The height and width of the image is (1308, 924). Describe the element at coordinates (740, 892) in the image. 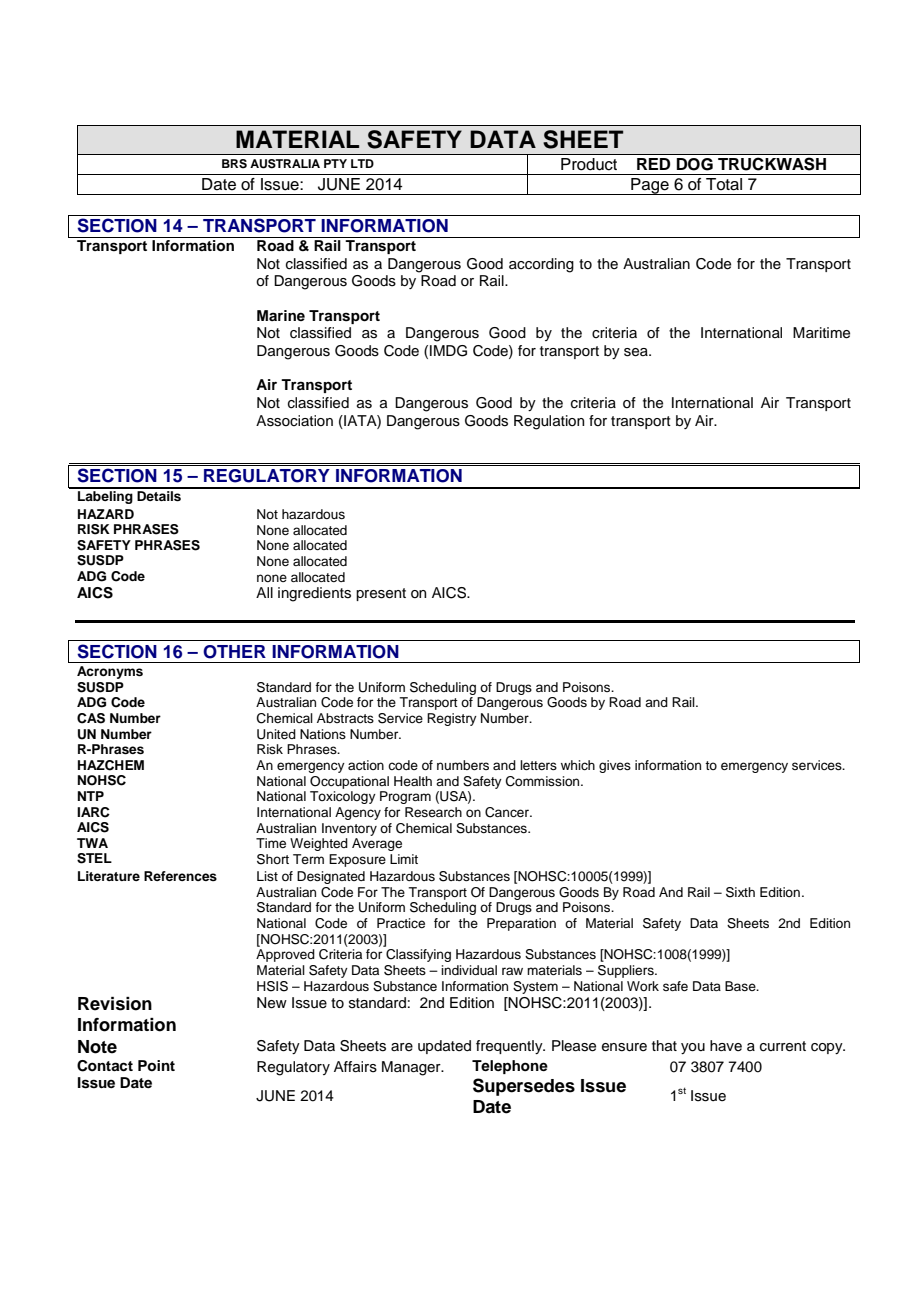

I see `Sixth` at that location.
